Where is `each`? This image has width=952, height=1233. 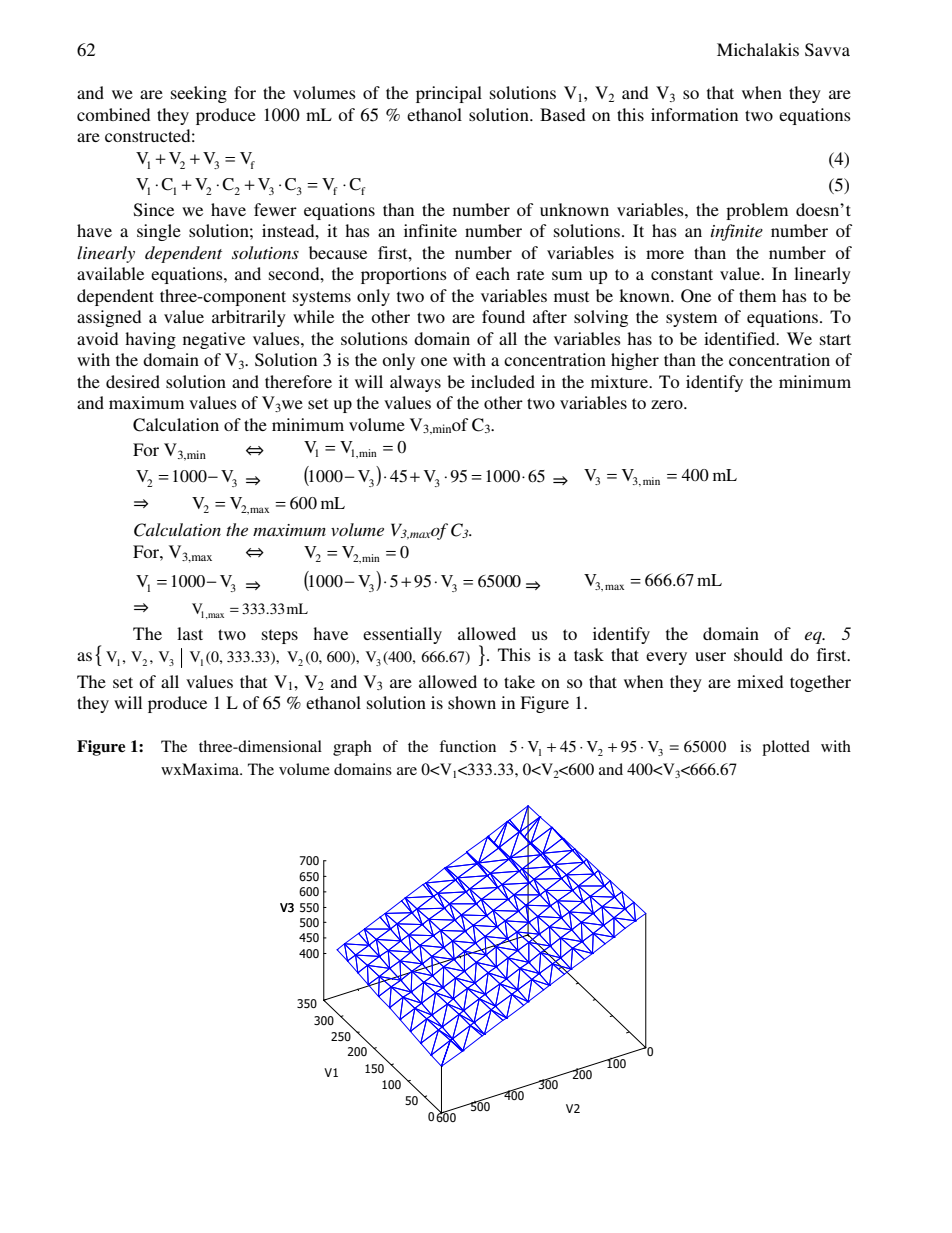
each is located at coordinates (493, 273).
